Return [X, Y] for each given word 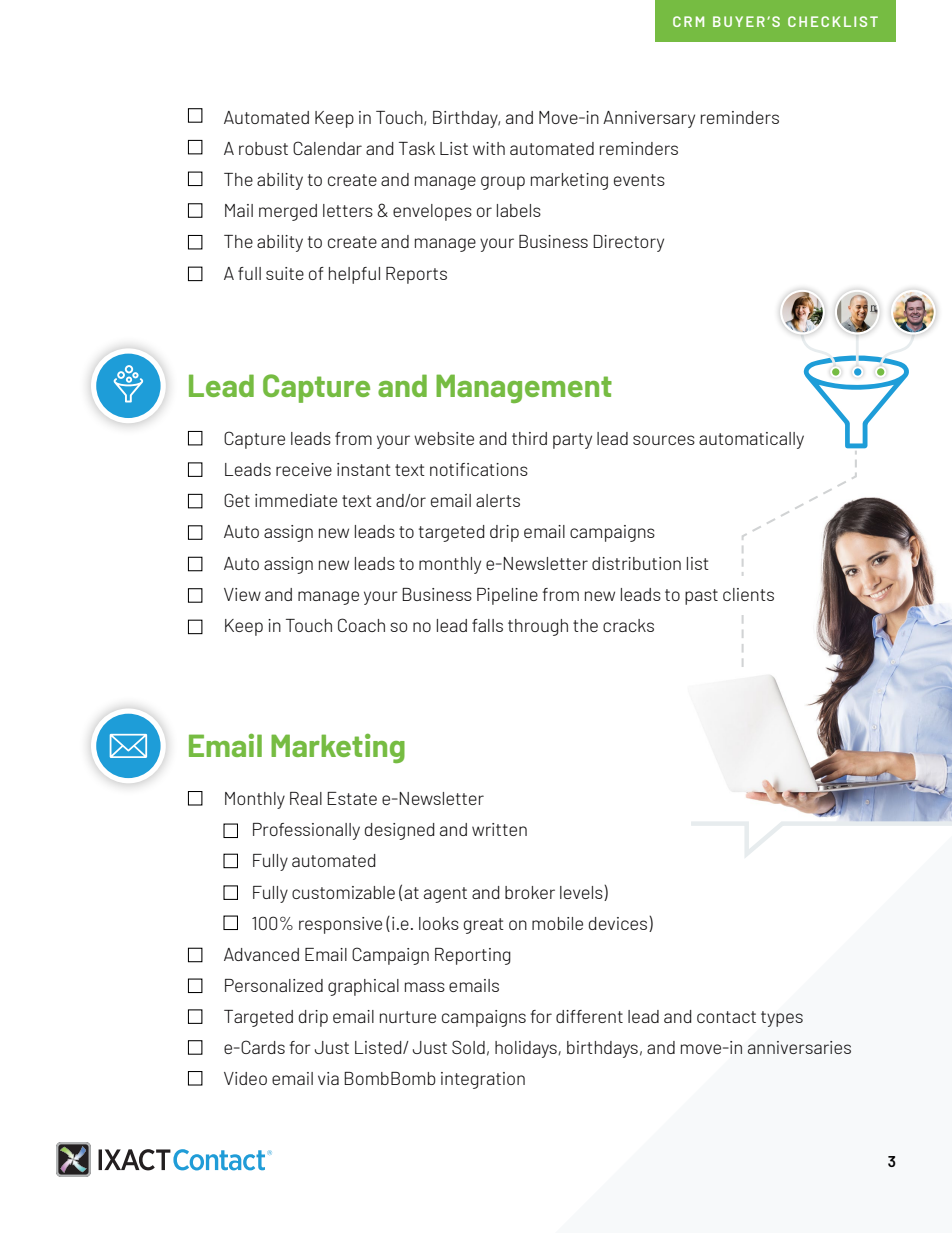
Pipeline [507, 596]
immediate [296, 500]
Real [306, 798]
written [499, 829]
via [328, 1078]
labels [519, 210]
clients [748, 594]
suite [285, 273]
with [489, 148]
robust [263, 148]
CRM [688, 21]
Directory [628, 243]
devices [619, 924]
